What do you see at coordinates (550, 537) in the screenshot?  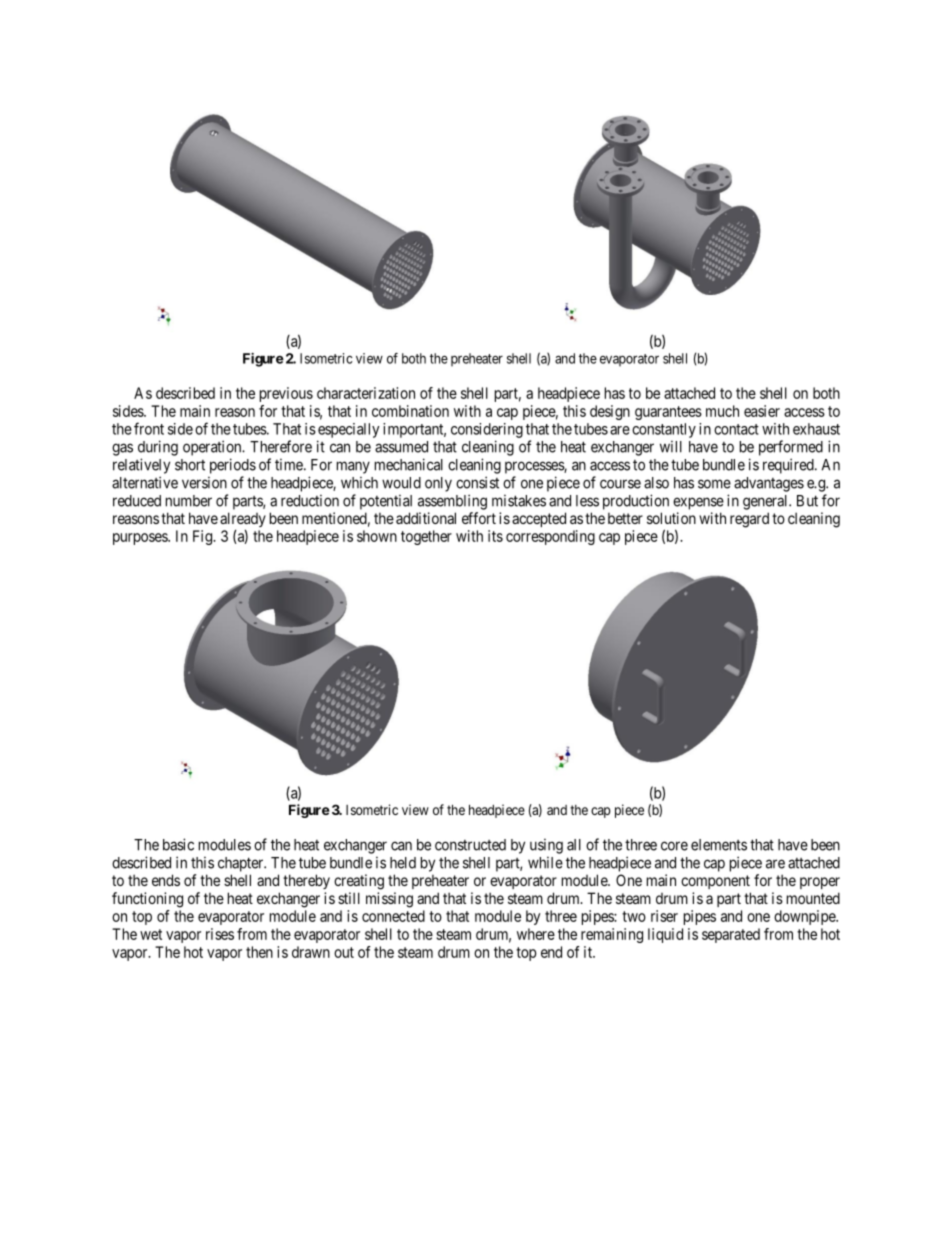 I see `corresponding` at bounding box center [550, 537].
